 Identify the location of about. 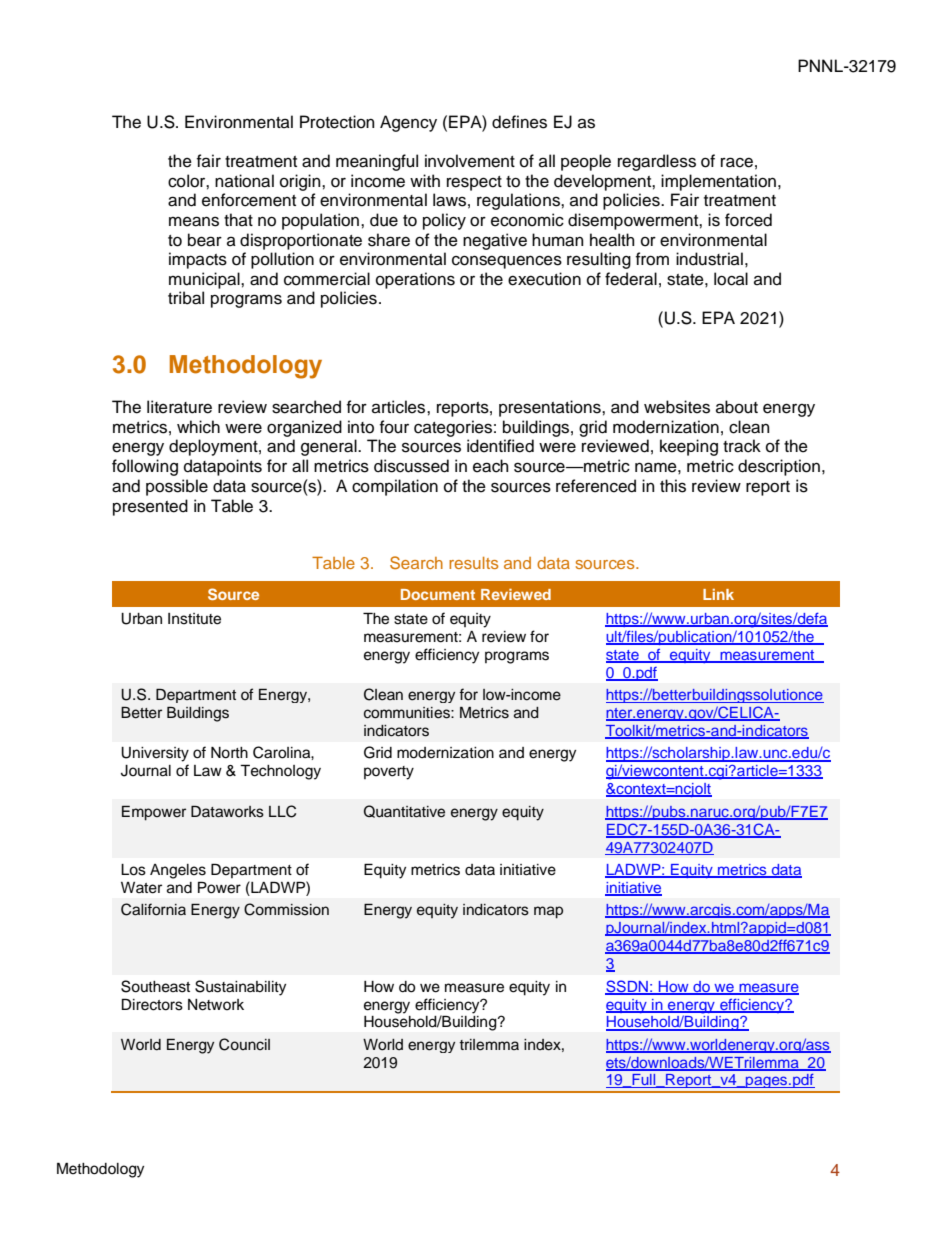
(737, 407).
